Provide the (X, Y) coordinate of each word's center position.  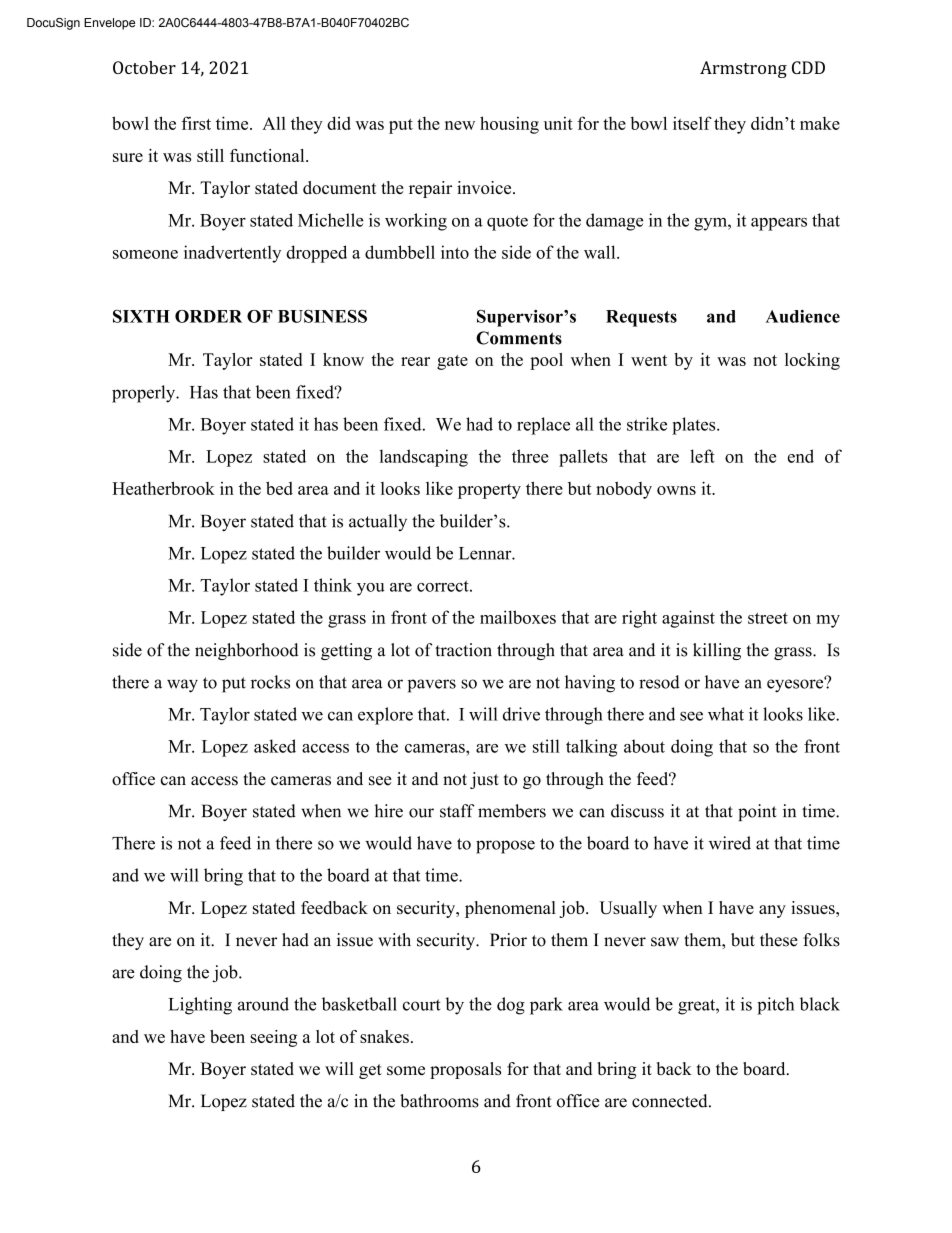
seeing (273, 1038)
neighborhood (247, 651)
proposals (465, 1070)
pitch (775, 1006)
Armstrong (743, 69)
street (768, 618)
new (460, 125)
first (196, 123)
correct (444, 586)
